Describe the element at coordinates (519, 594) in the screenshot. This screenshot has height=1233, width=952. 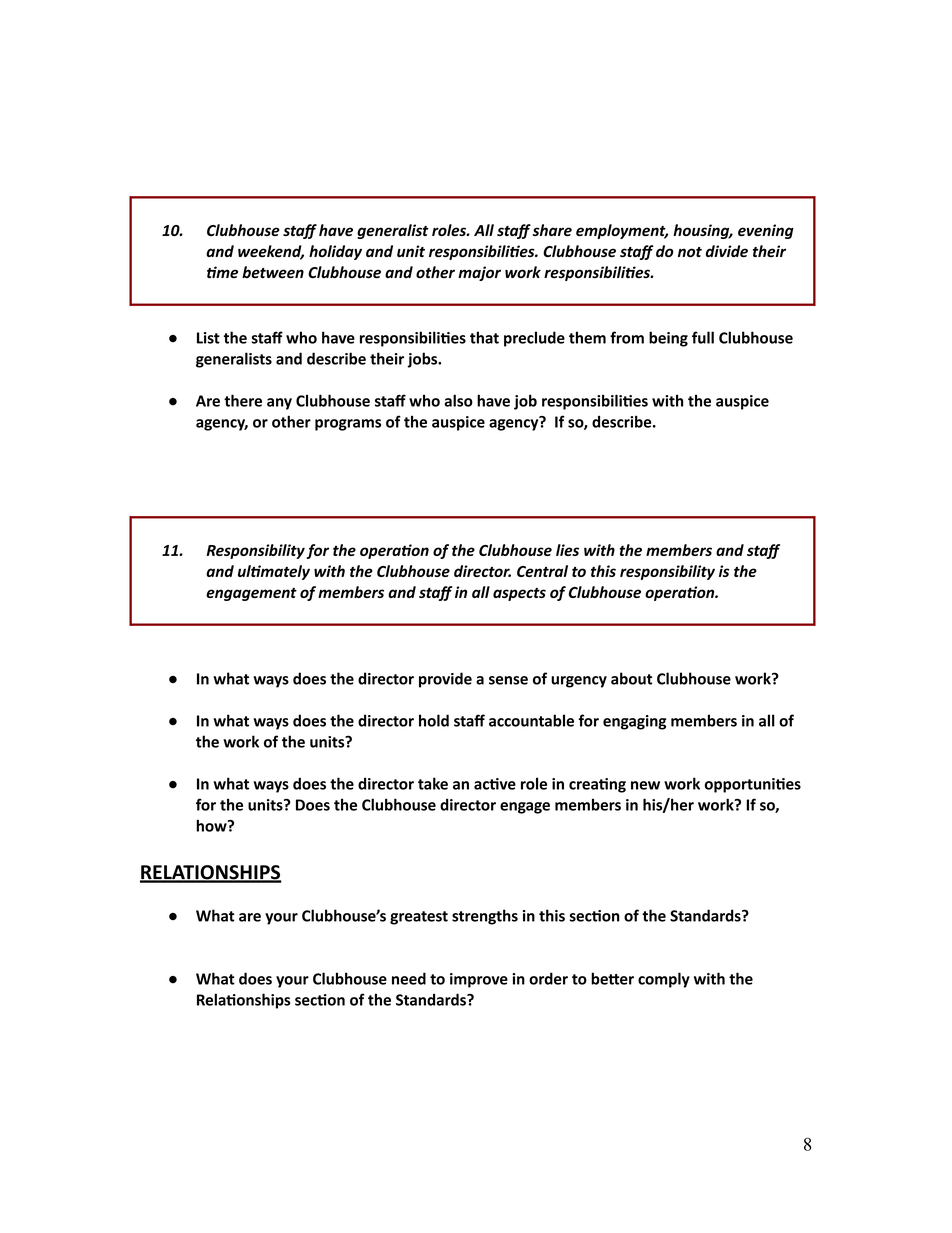
I see `aspects` at that location.
